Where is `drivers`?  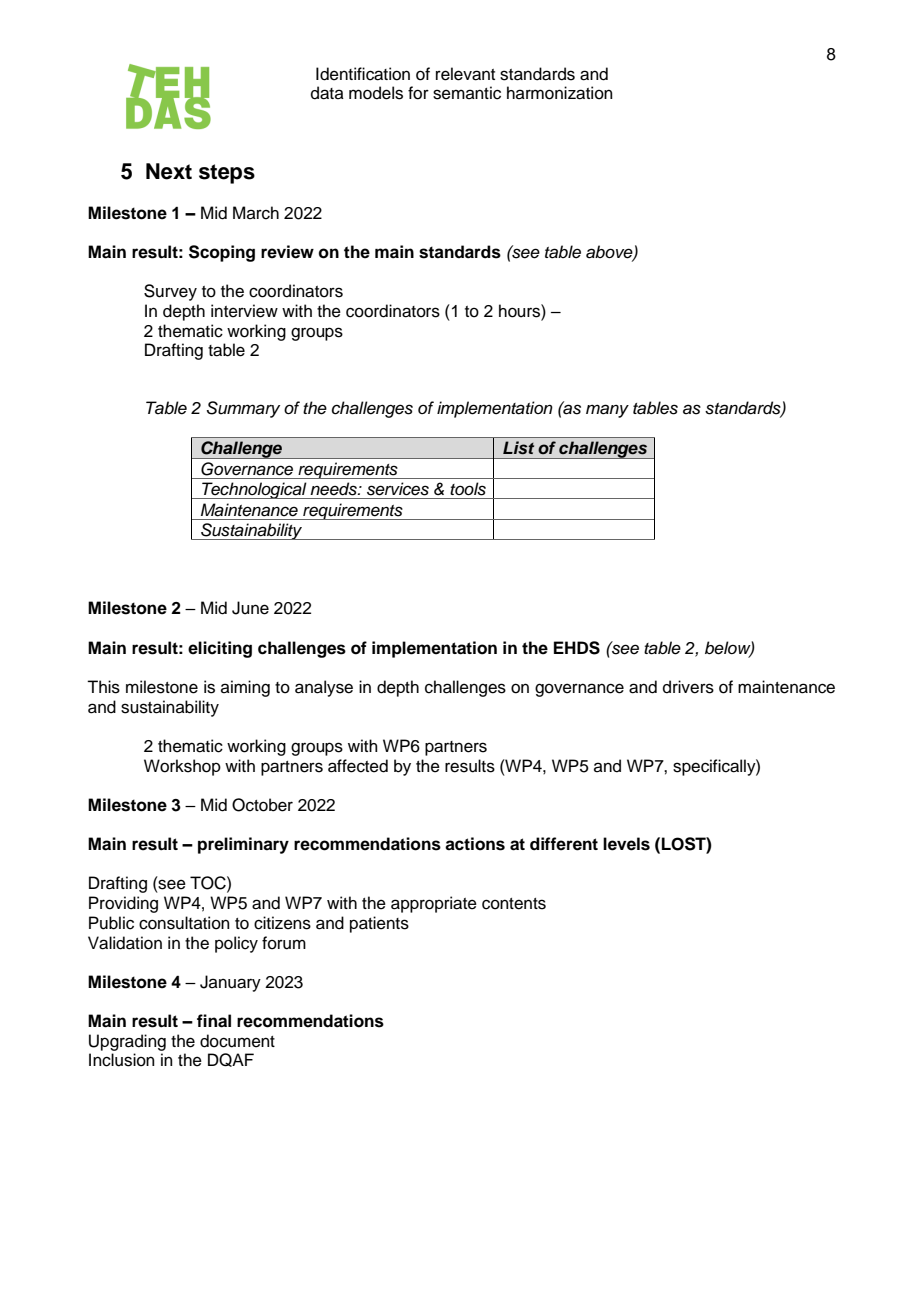 drivers is located at coordinates (688, 687).
